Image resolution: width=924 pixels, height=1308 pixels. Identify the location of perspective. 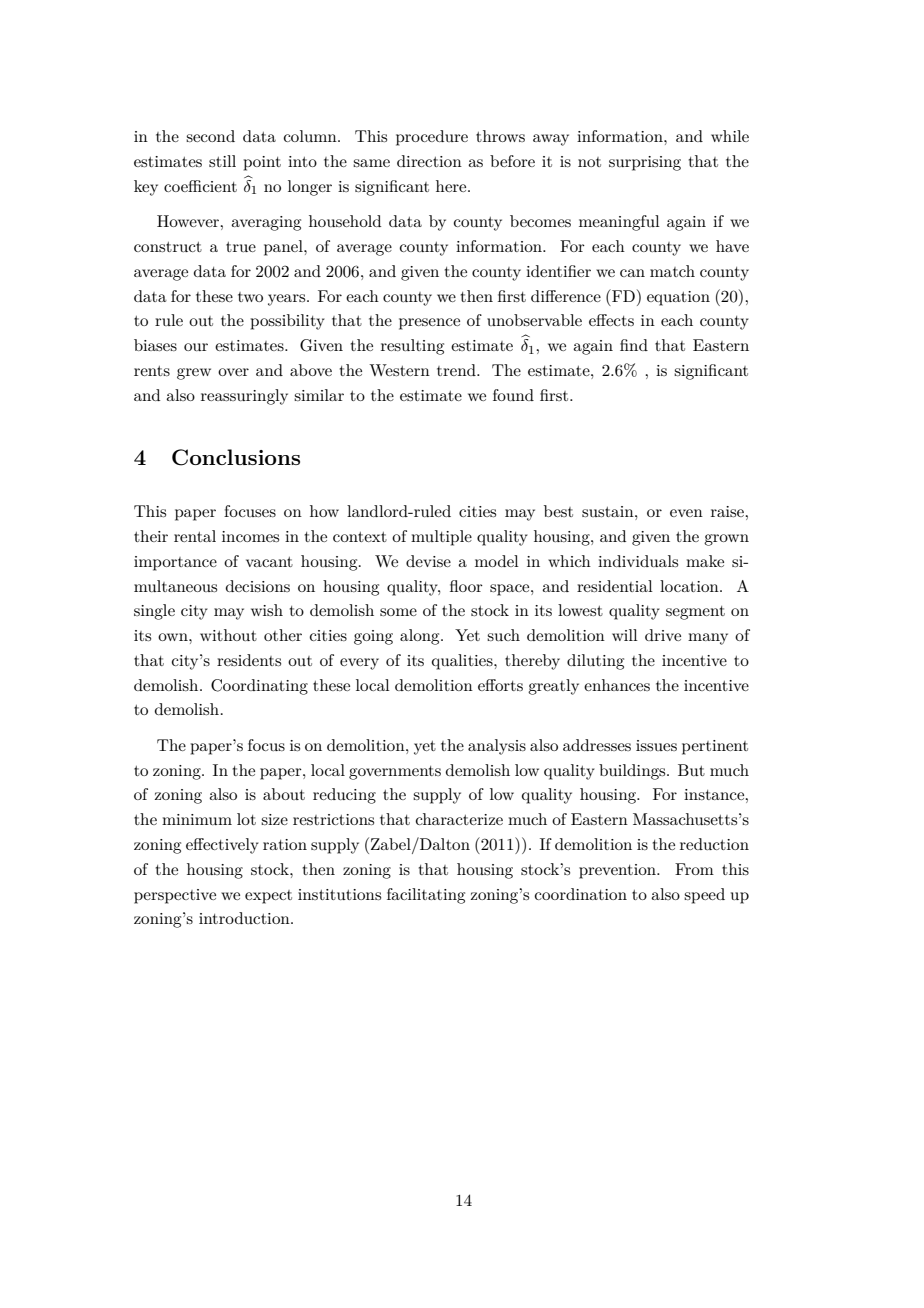
(175, 896).
